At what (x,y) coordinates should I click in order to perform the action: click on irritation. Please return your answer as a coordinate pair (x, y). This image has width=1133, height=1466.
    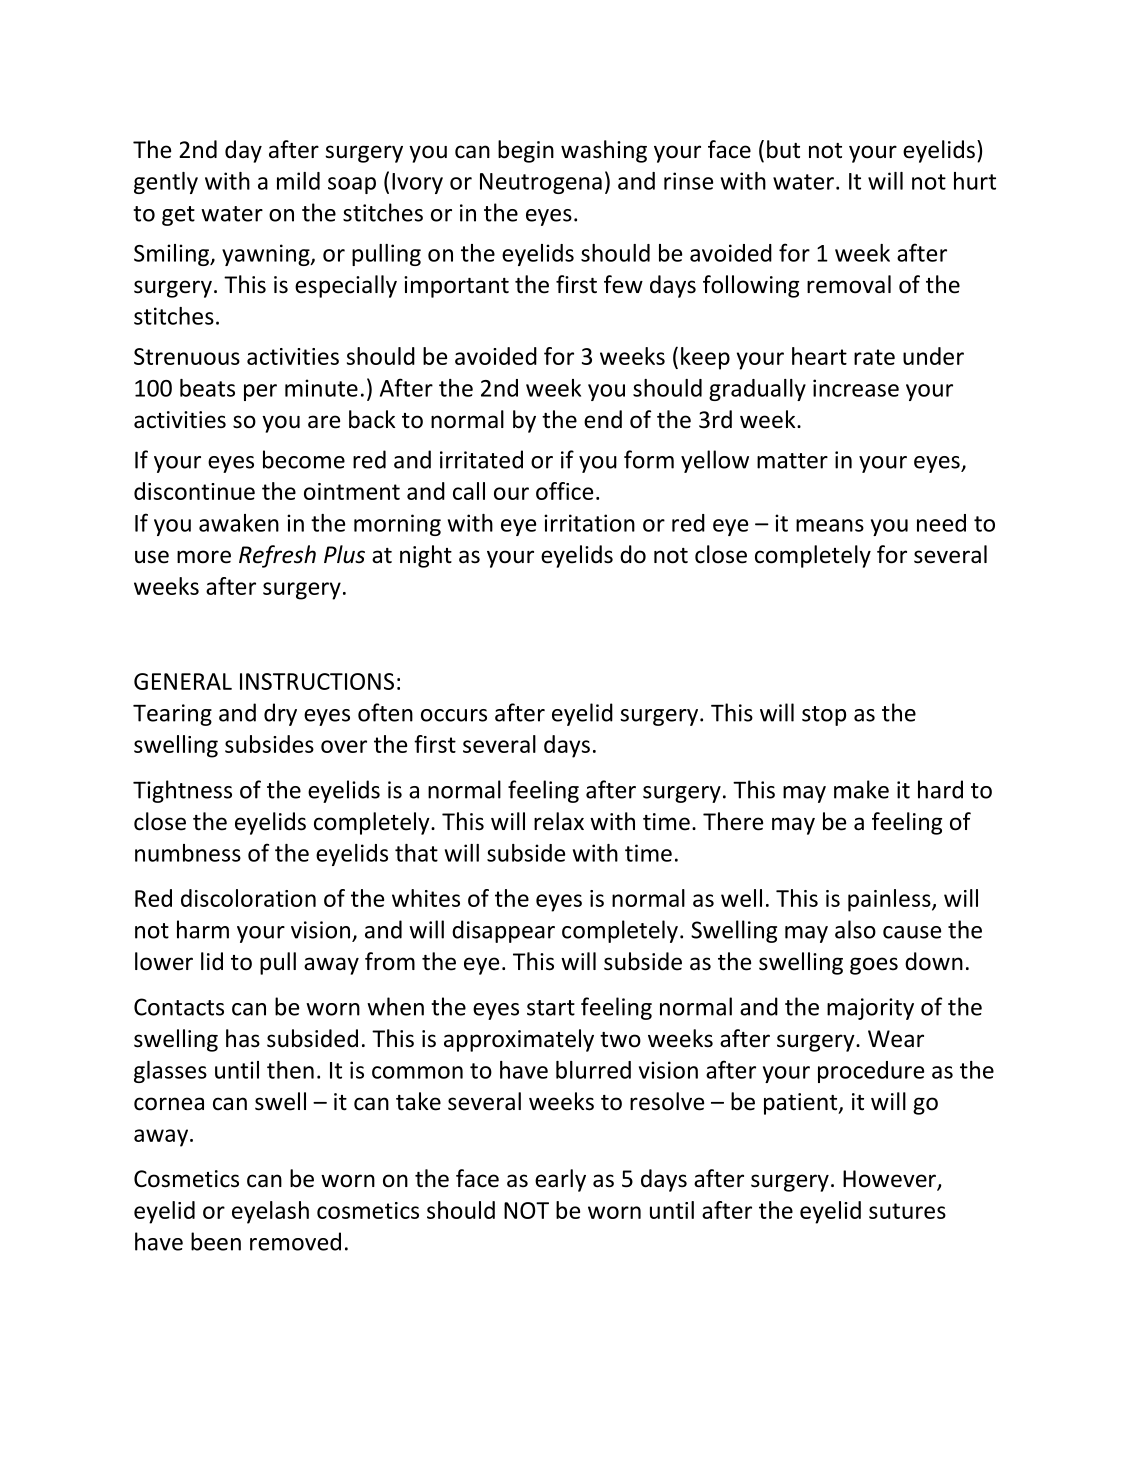
    Looking at the image, I should click on (589, 523).
